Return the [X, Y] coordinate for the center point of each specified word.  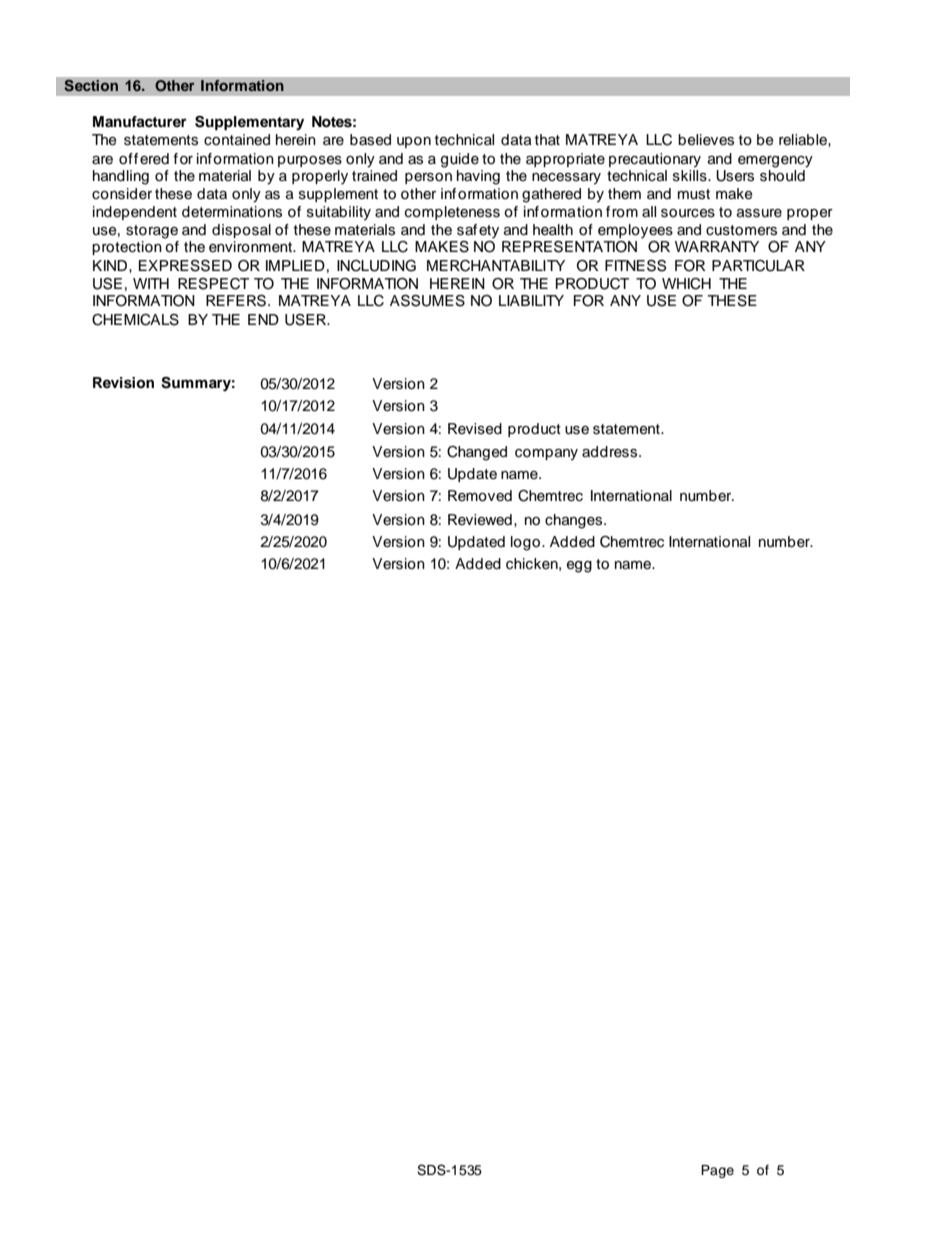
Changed [477, 453]
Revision [123, 383]
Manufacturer [140, 122]
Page [717, 1171]
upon [414, 142]
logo [527, 543]
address [611, 452]
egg [579, 567]
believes [706, 140]
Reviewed [480, 520]
